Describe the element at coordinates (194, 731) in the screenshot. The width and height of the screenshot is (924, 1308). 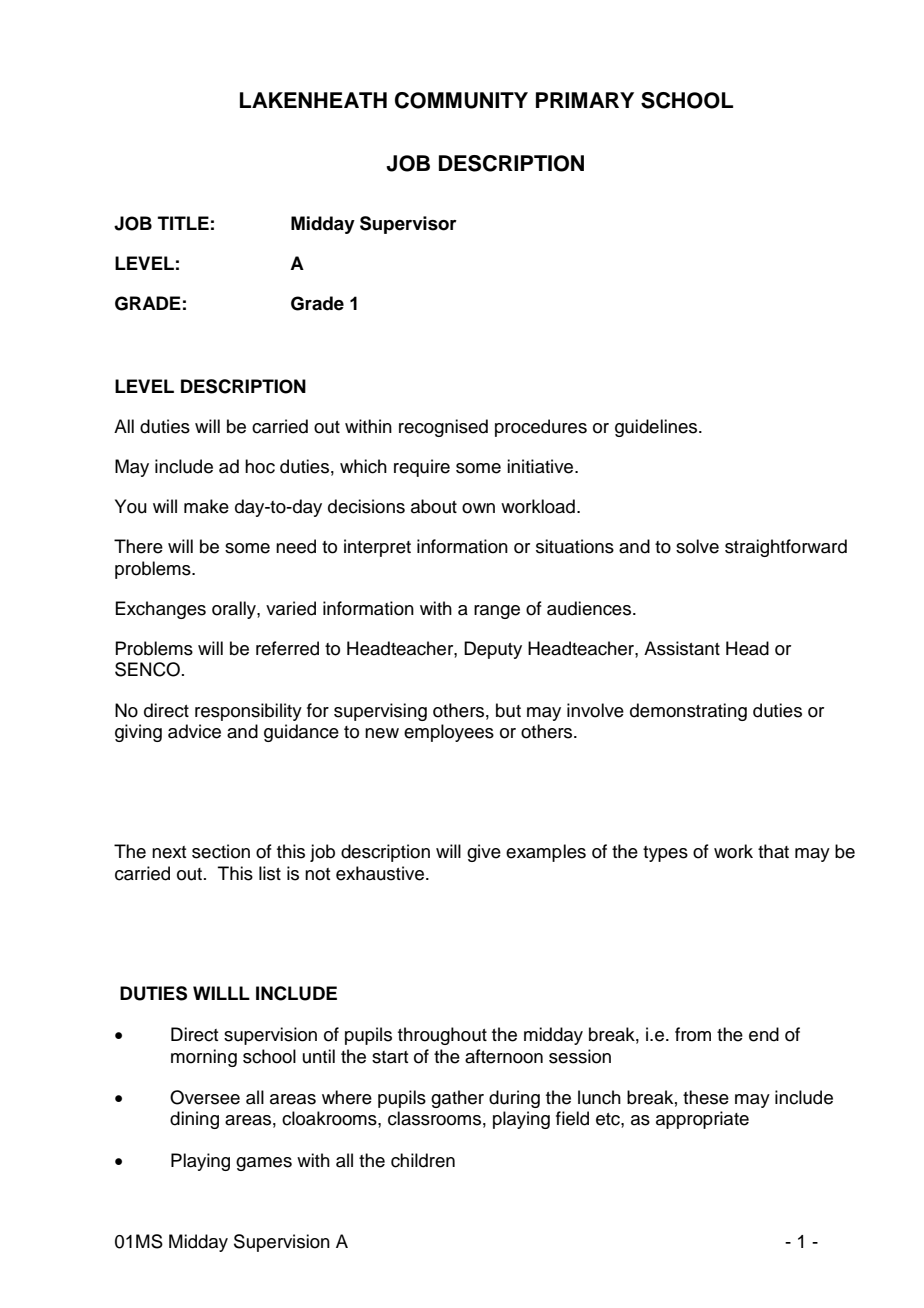
I see `advice` at that location.
